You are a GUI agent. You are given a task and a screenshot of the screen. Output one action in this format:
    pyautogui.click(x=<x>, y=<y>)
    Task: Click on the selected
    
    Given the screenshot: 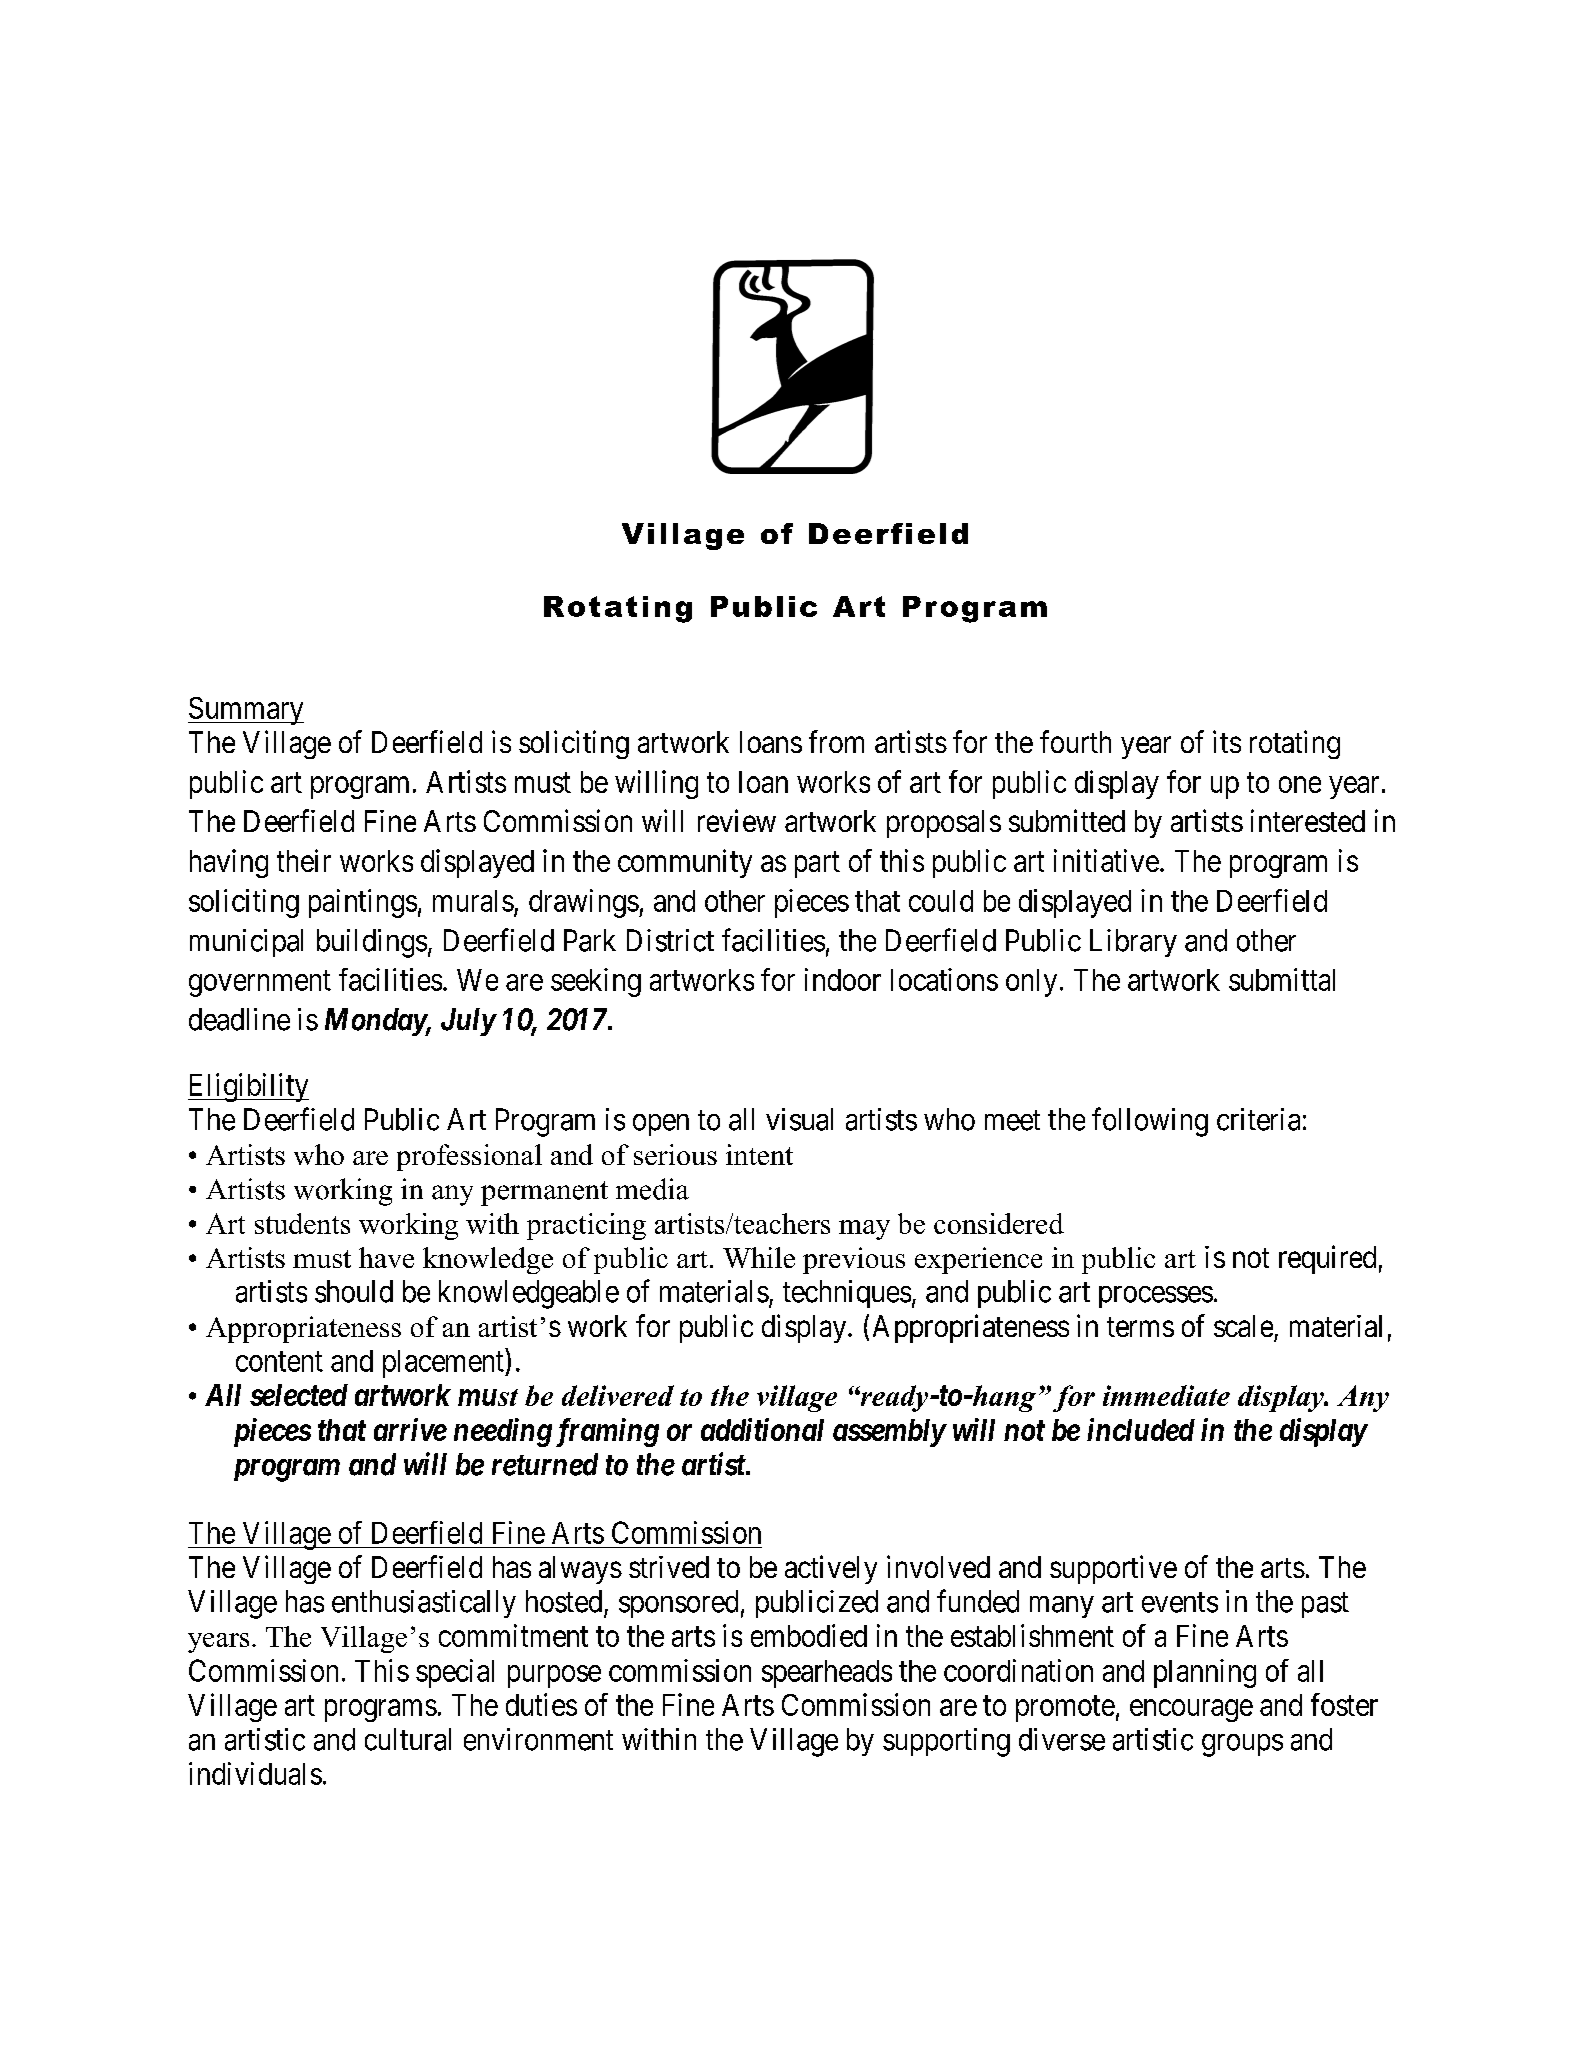 What is the action you would take?
    pyautogui.click(x=299, y=1395)
